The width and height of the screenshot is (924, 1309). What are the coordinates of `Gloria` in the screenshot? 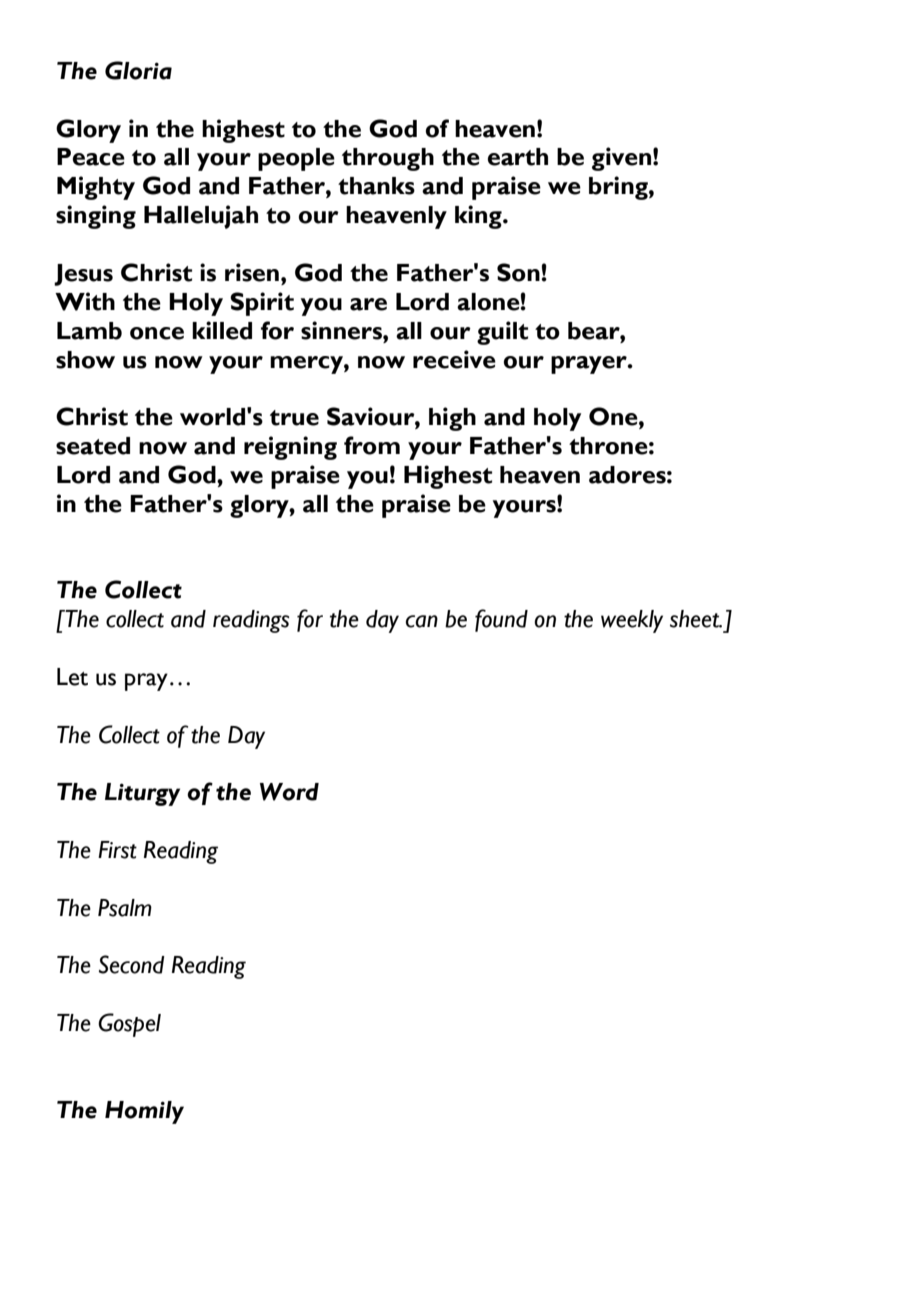 It's located at (138, 70).
